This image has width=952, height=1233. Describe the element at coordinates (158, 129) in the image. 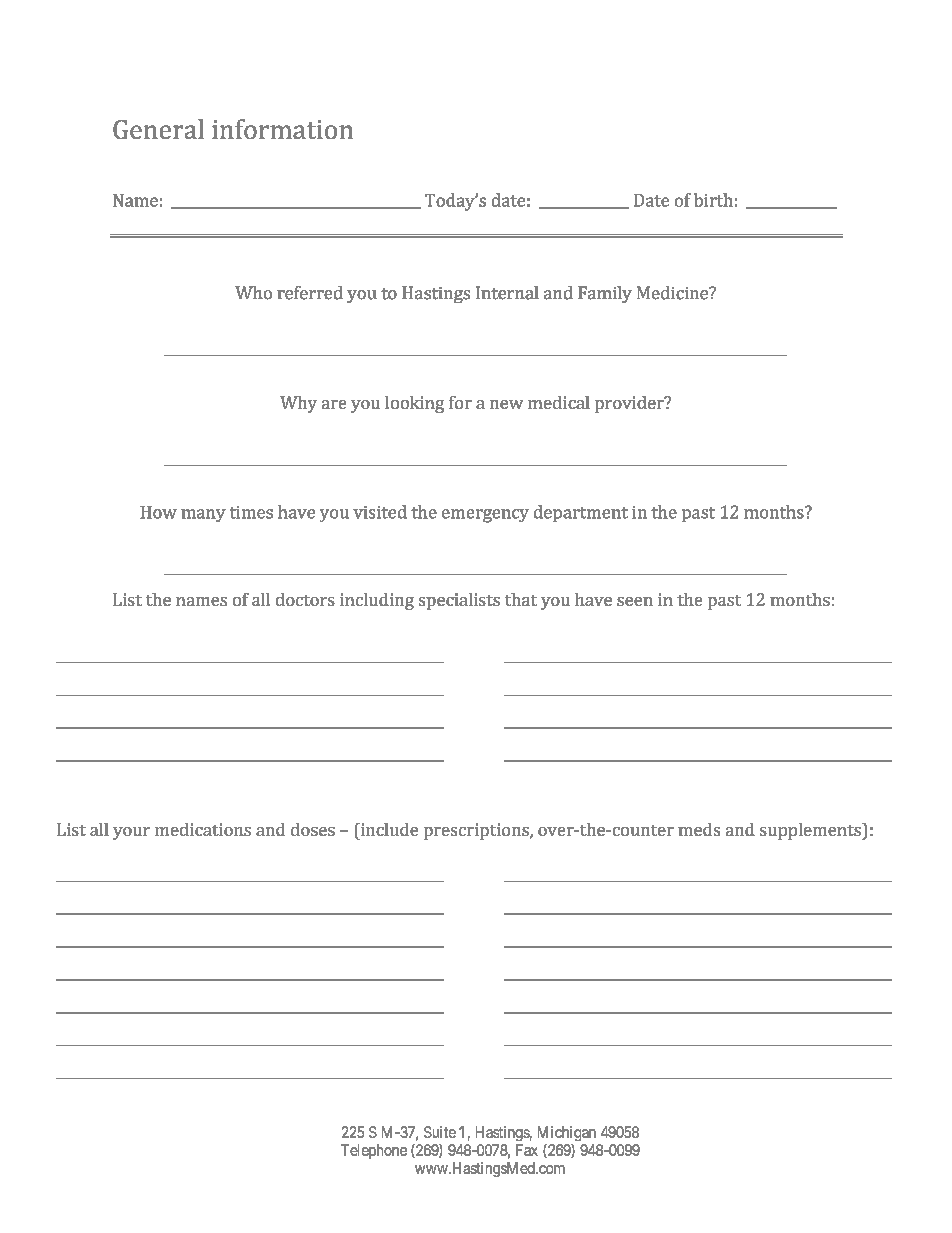

I see `General` at that location.
